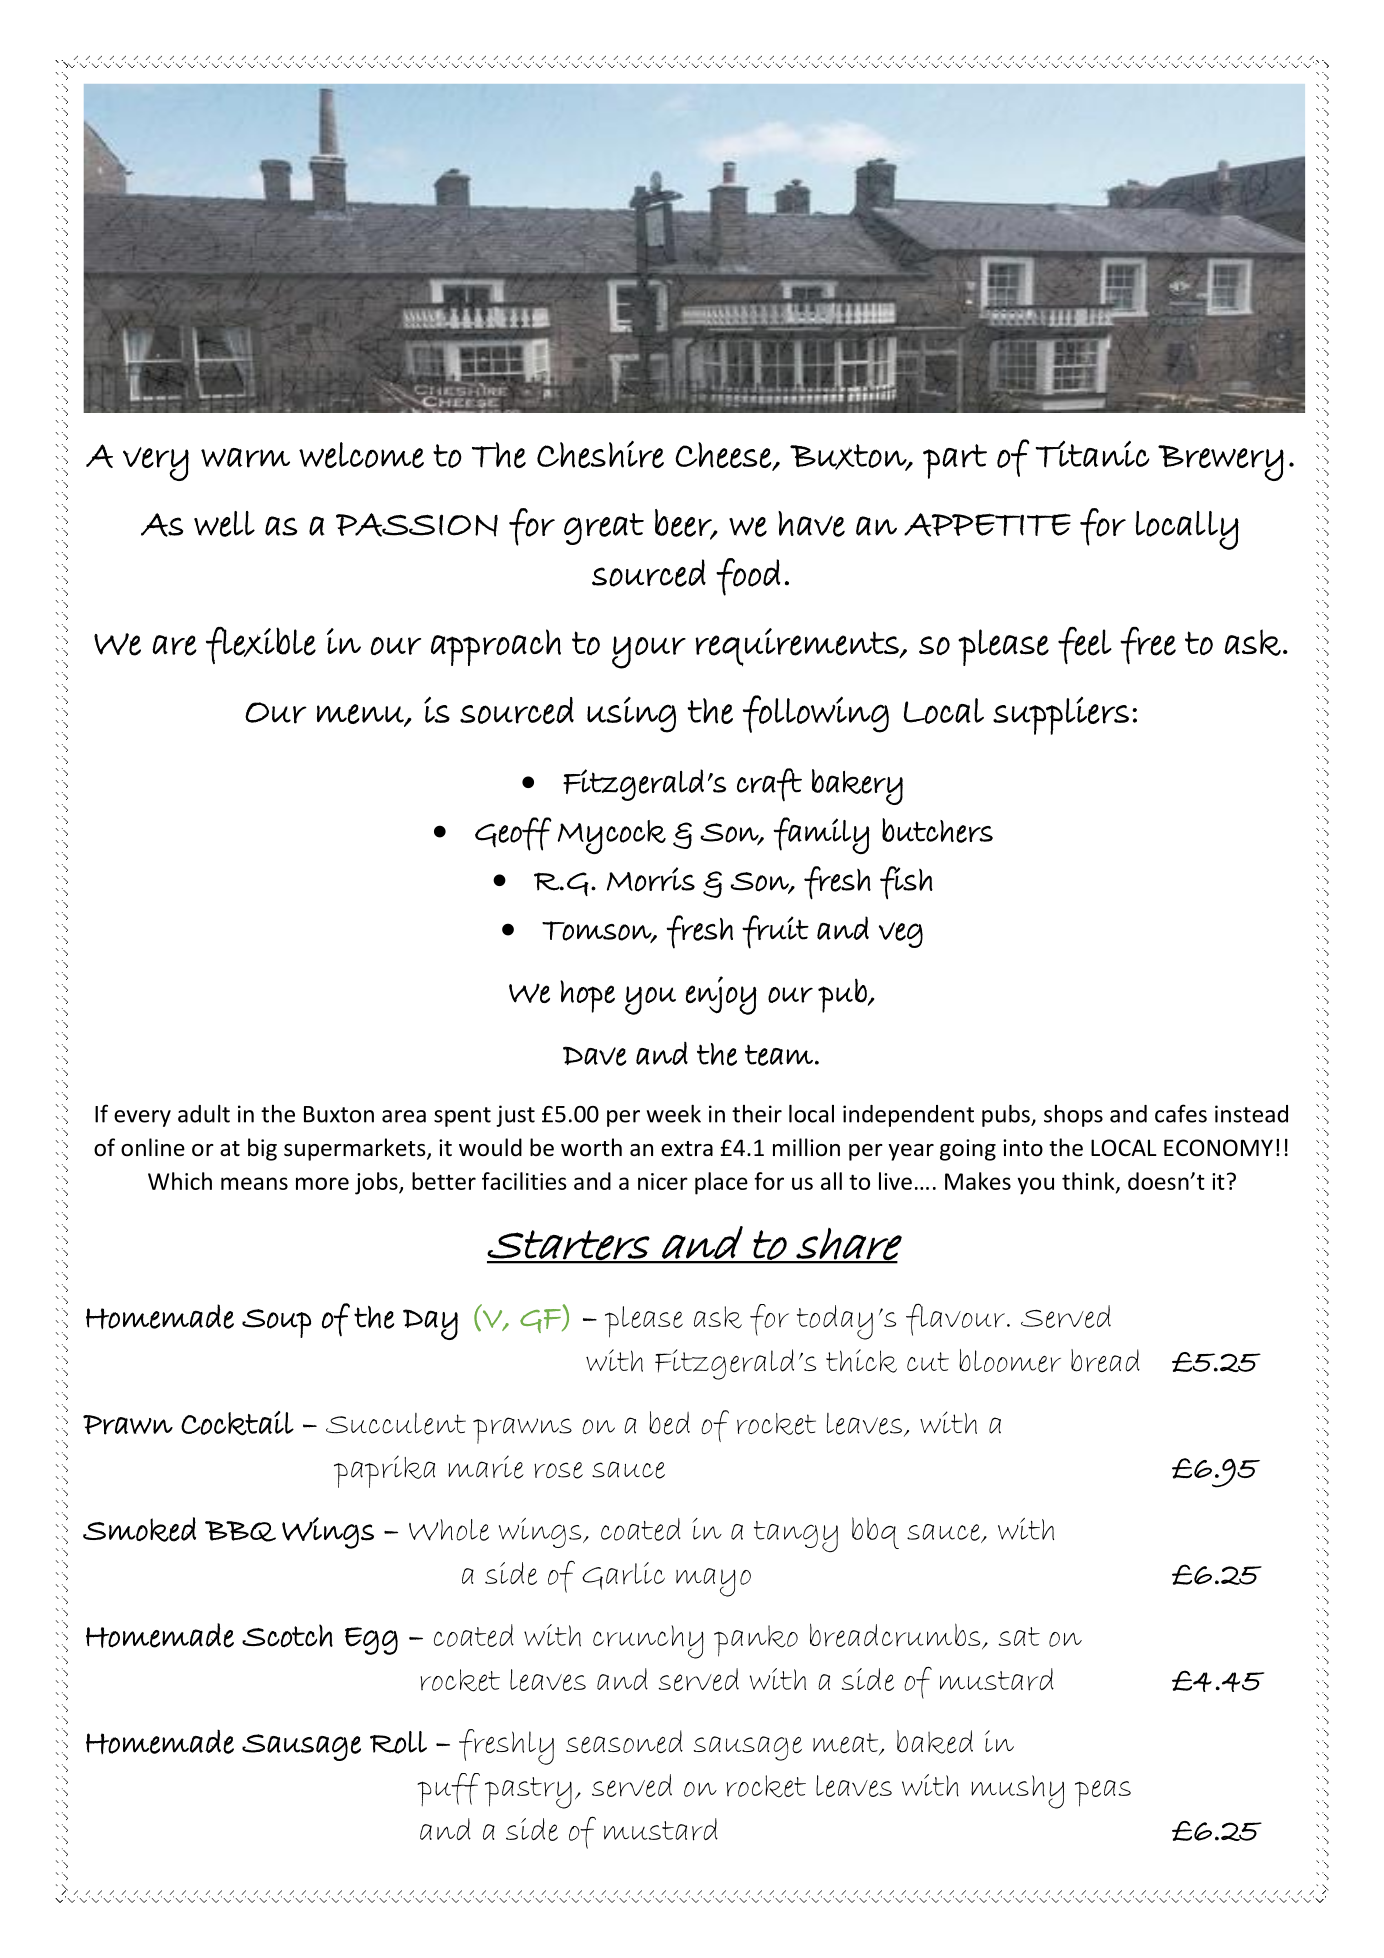 The image size is (1384, 1958). Describe the element at coordinates (1093, 454) in the document. I see `Titanic` at that location.
